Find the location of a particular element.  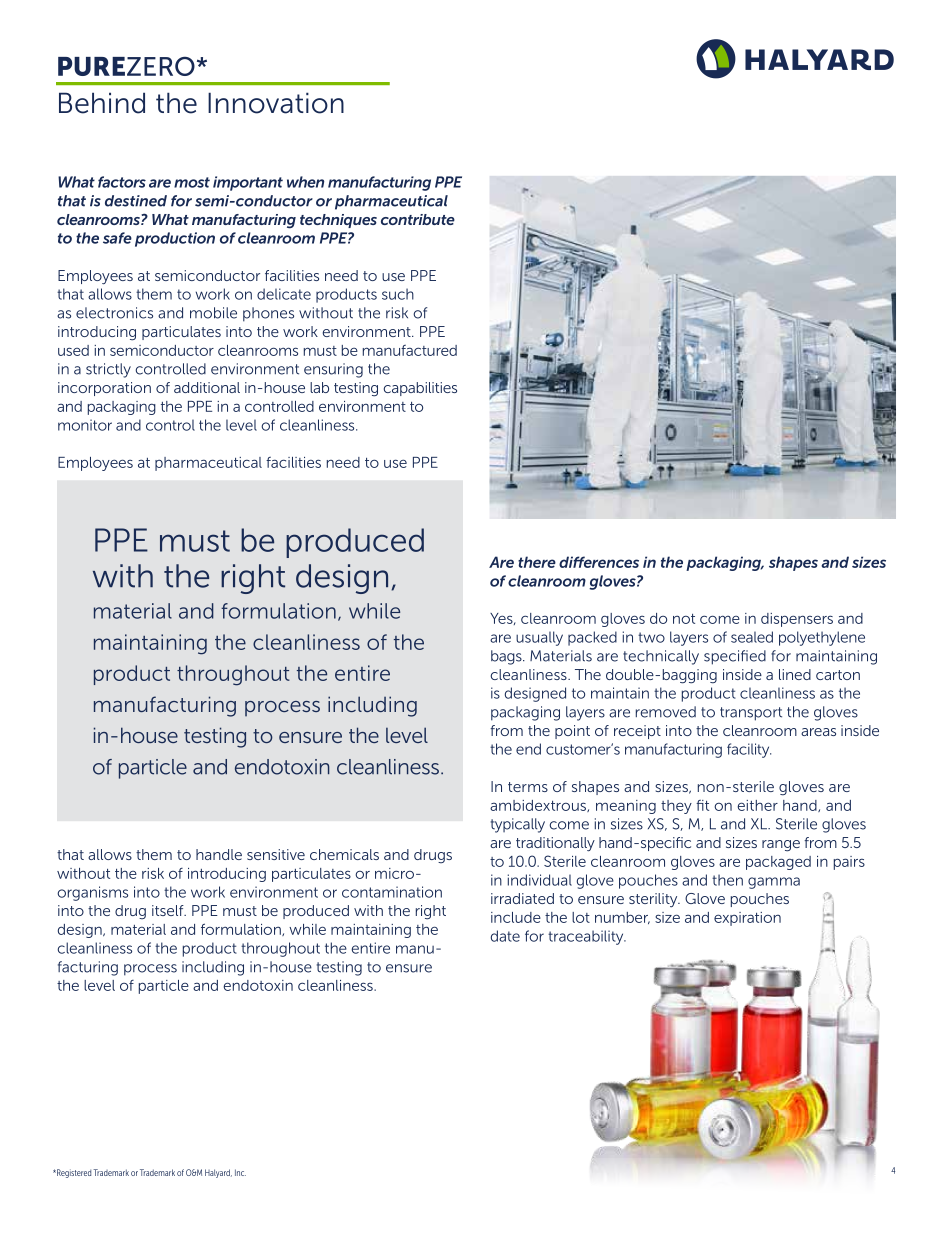

Registered is located at coordinates (73, 1173).
